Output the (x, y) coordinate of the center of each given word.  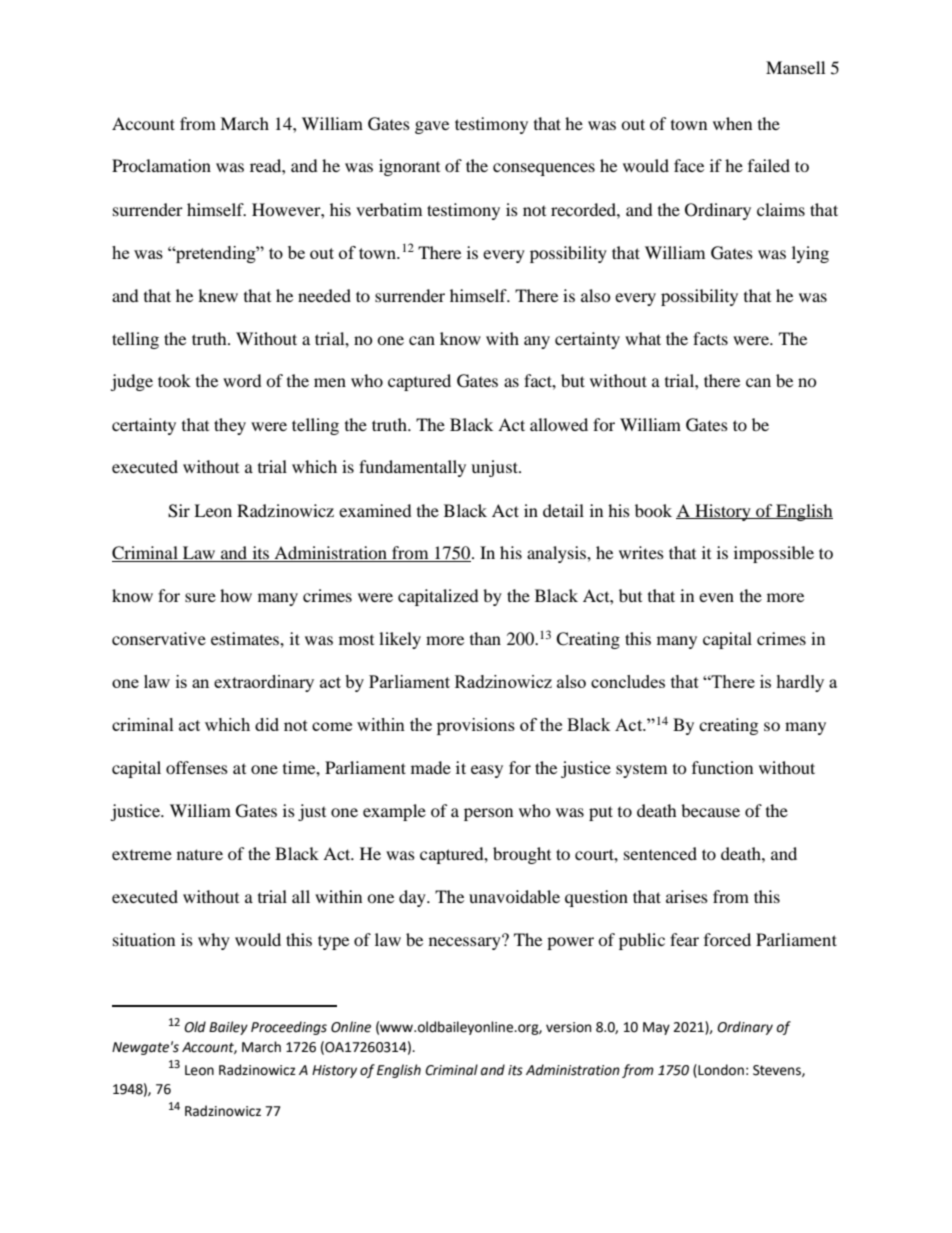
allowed (559, 424)
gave (432, 127)
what (643, 338)
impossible (774, 554)
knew (218, 295)
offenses (197, 767)
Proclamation (161, 165)
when (732, 123)
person (488, 814)
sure (200, 597)
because (710, 810)
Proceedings (289, 1028)
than (485, 638)
